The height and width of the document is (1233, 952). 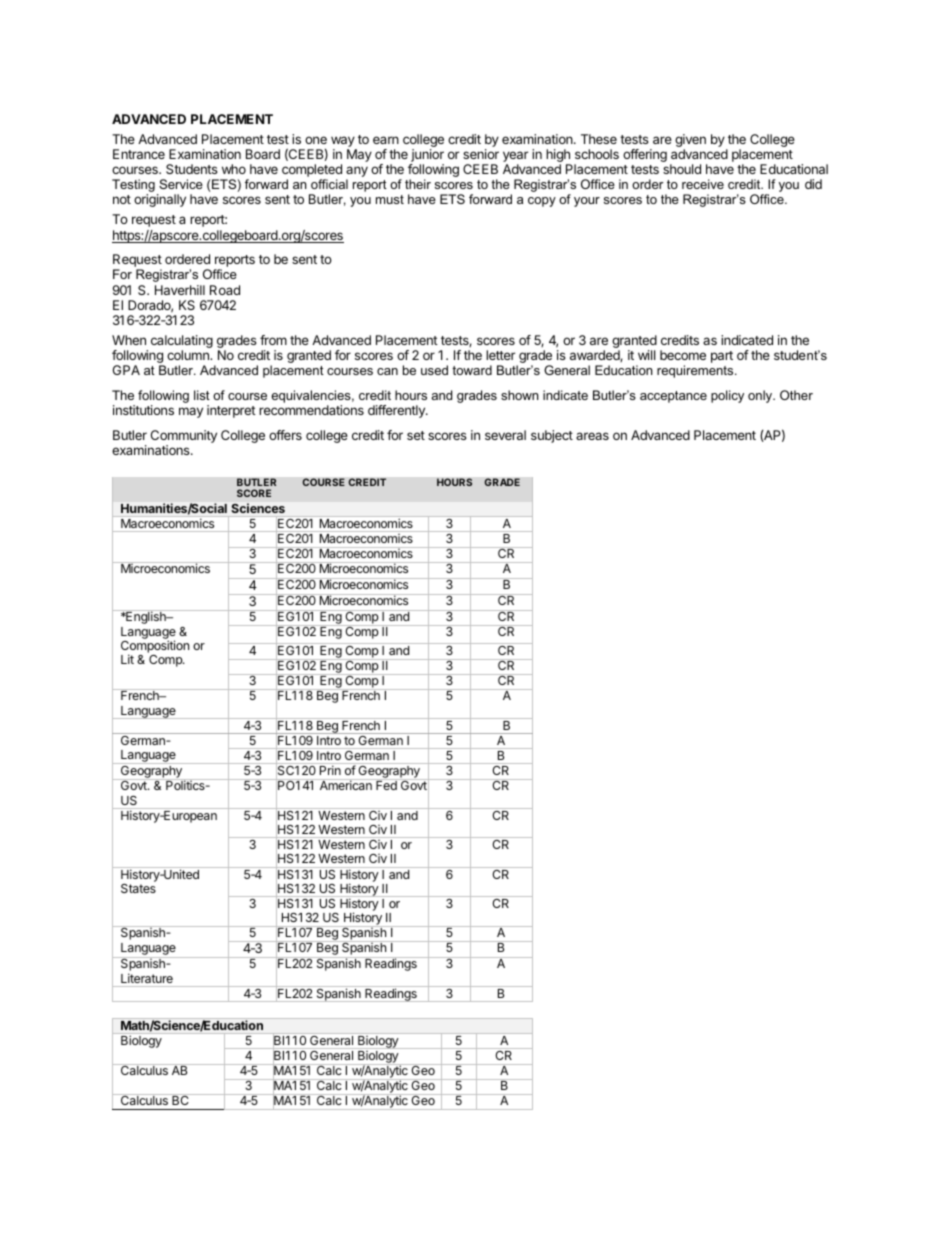 What do you see at coordinates (592, 436) in the document?
I see `areas` at bounding box center [592, 436].
